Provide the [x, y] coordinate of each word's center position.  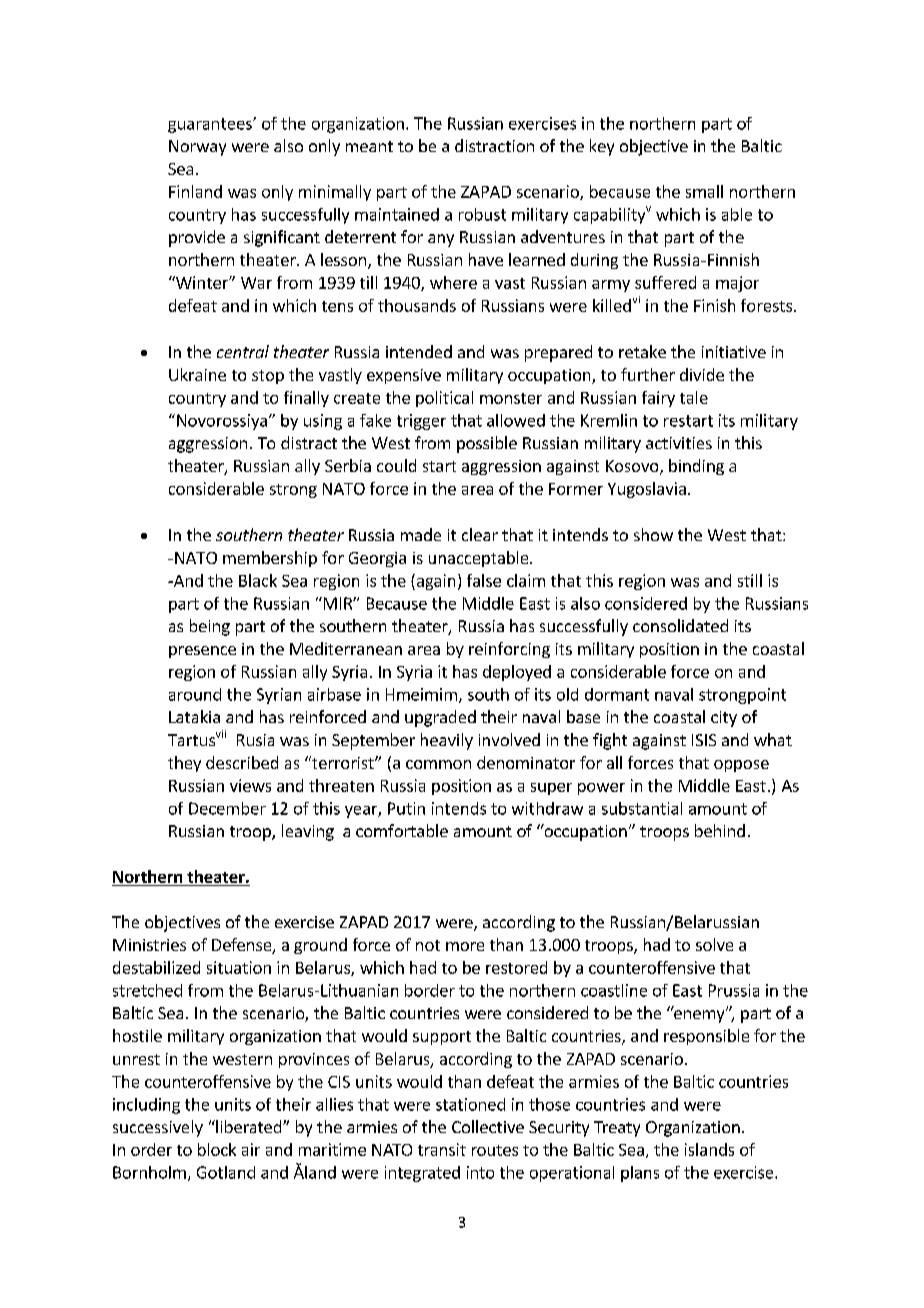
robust [482, 214]
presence [202, 652]
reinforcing [509, 650]
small [704, 191]
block [217, 1149]
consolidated [680, 625]
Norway [197, 148]
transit [442, 1149]
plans [640, 1174]
